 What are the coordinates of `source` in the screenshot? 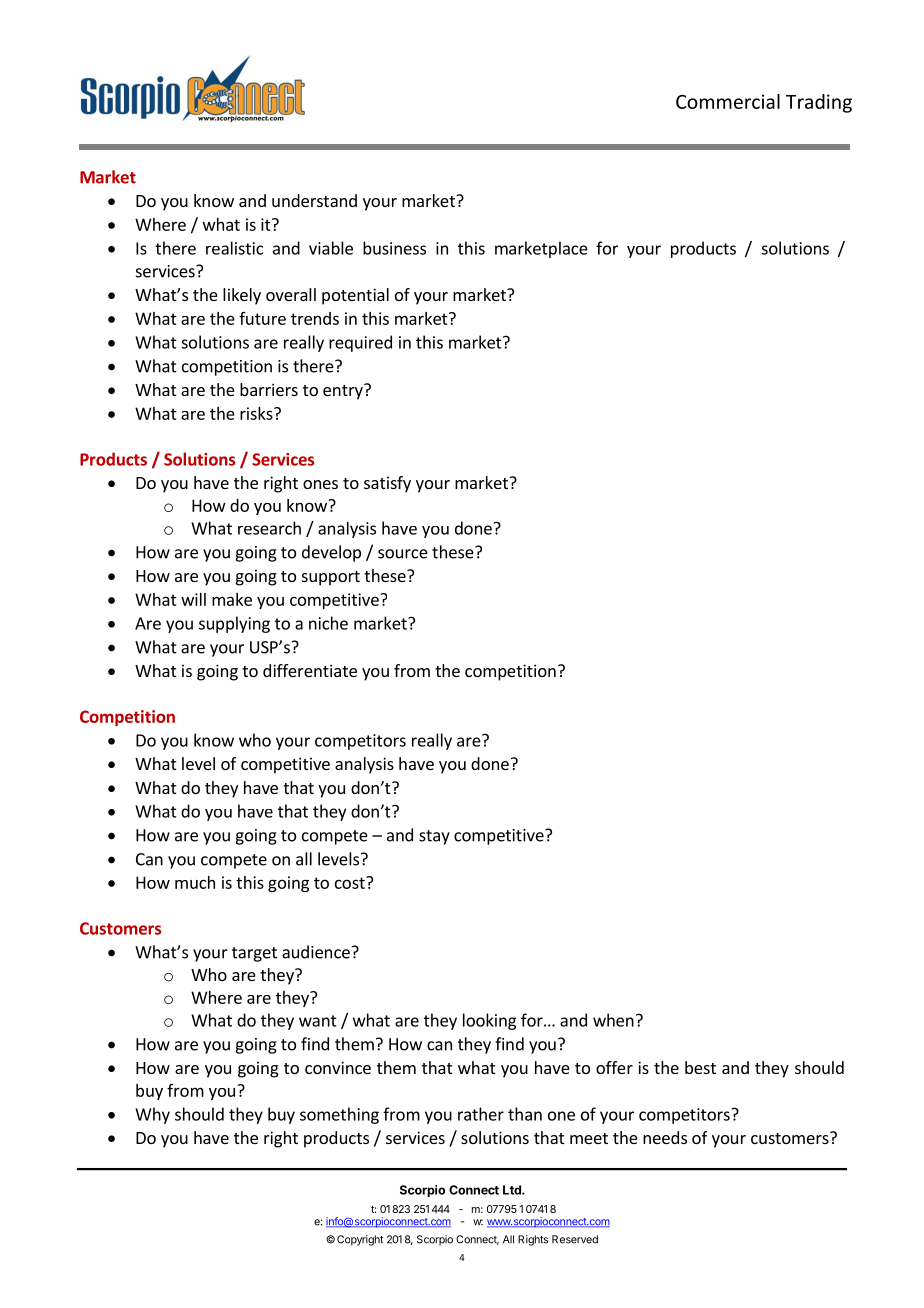 It's located at (403, 554).
